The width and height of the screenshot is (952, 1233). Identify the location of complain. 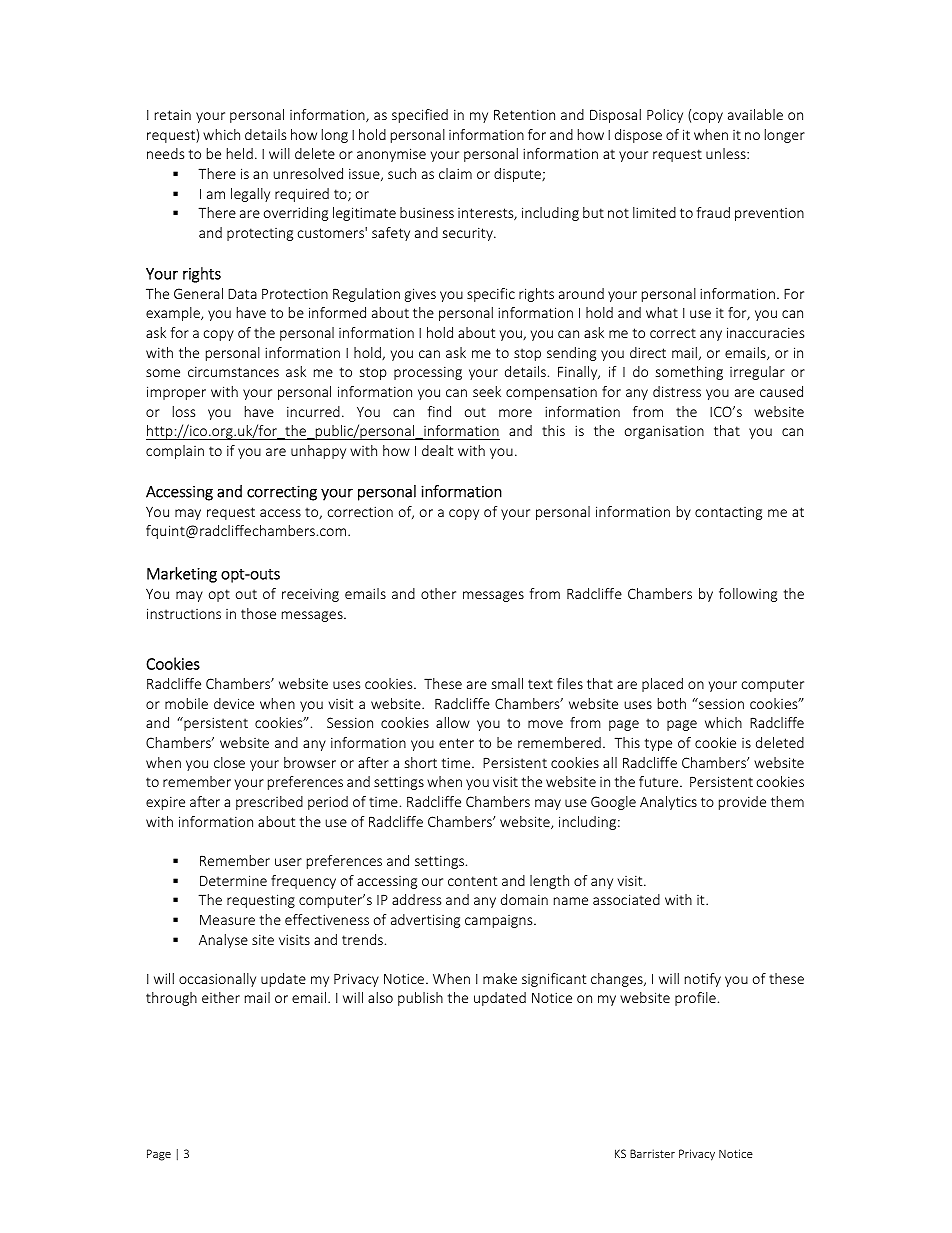
(175, 452).
